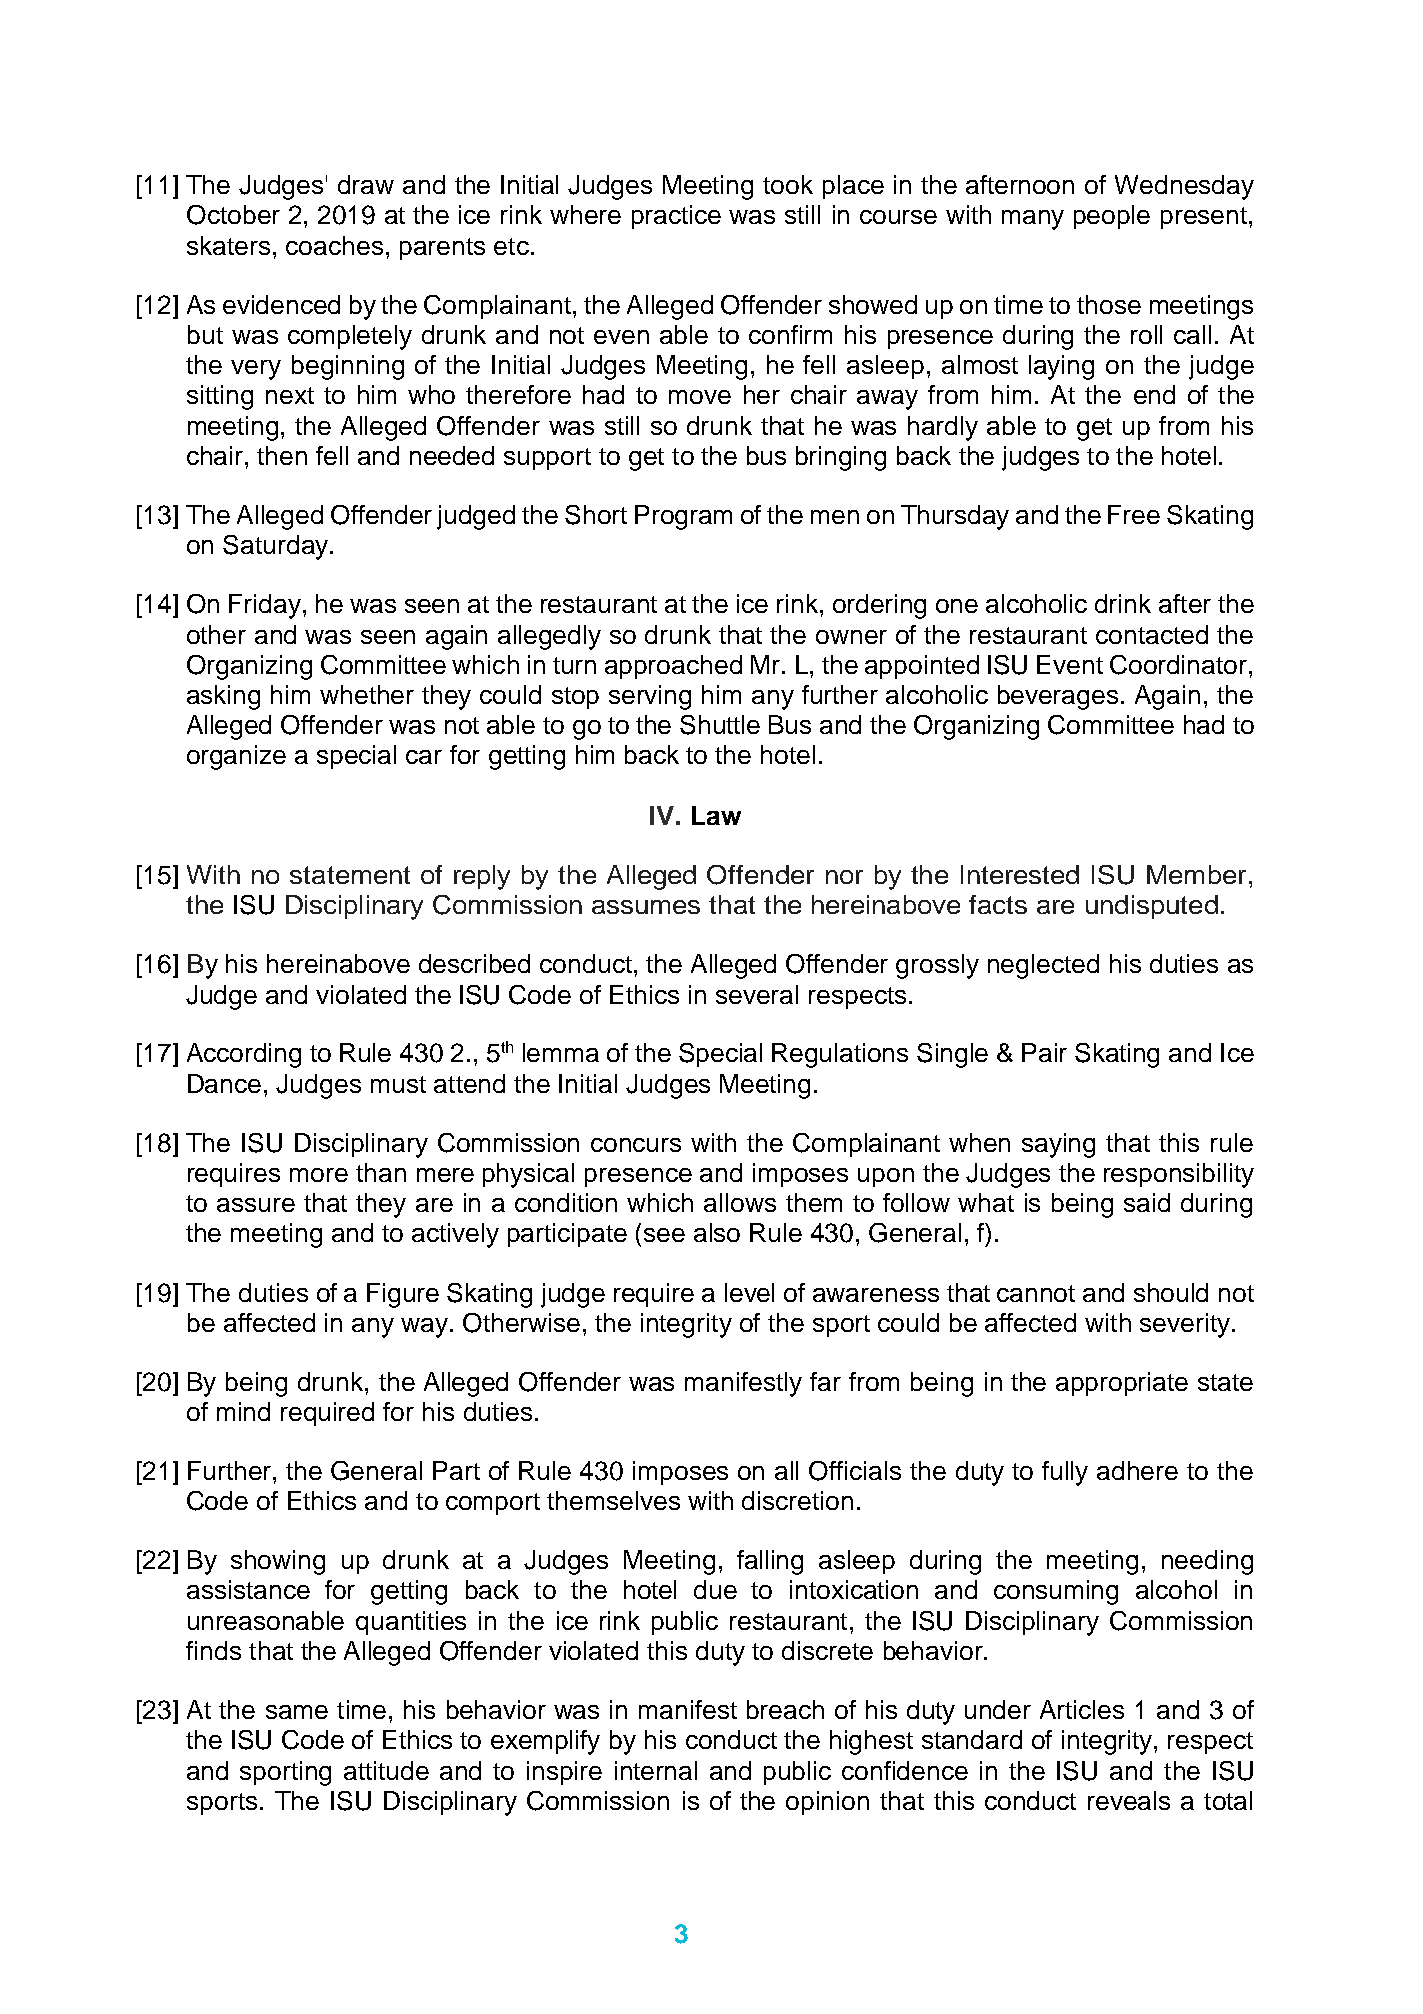  I want to click on several, so click(757, 994).
